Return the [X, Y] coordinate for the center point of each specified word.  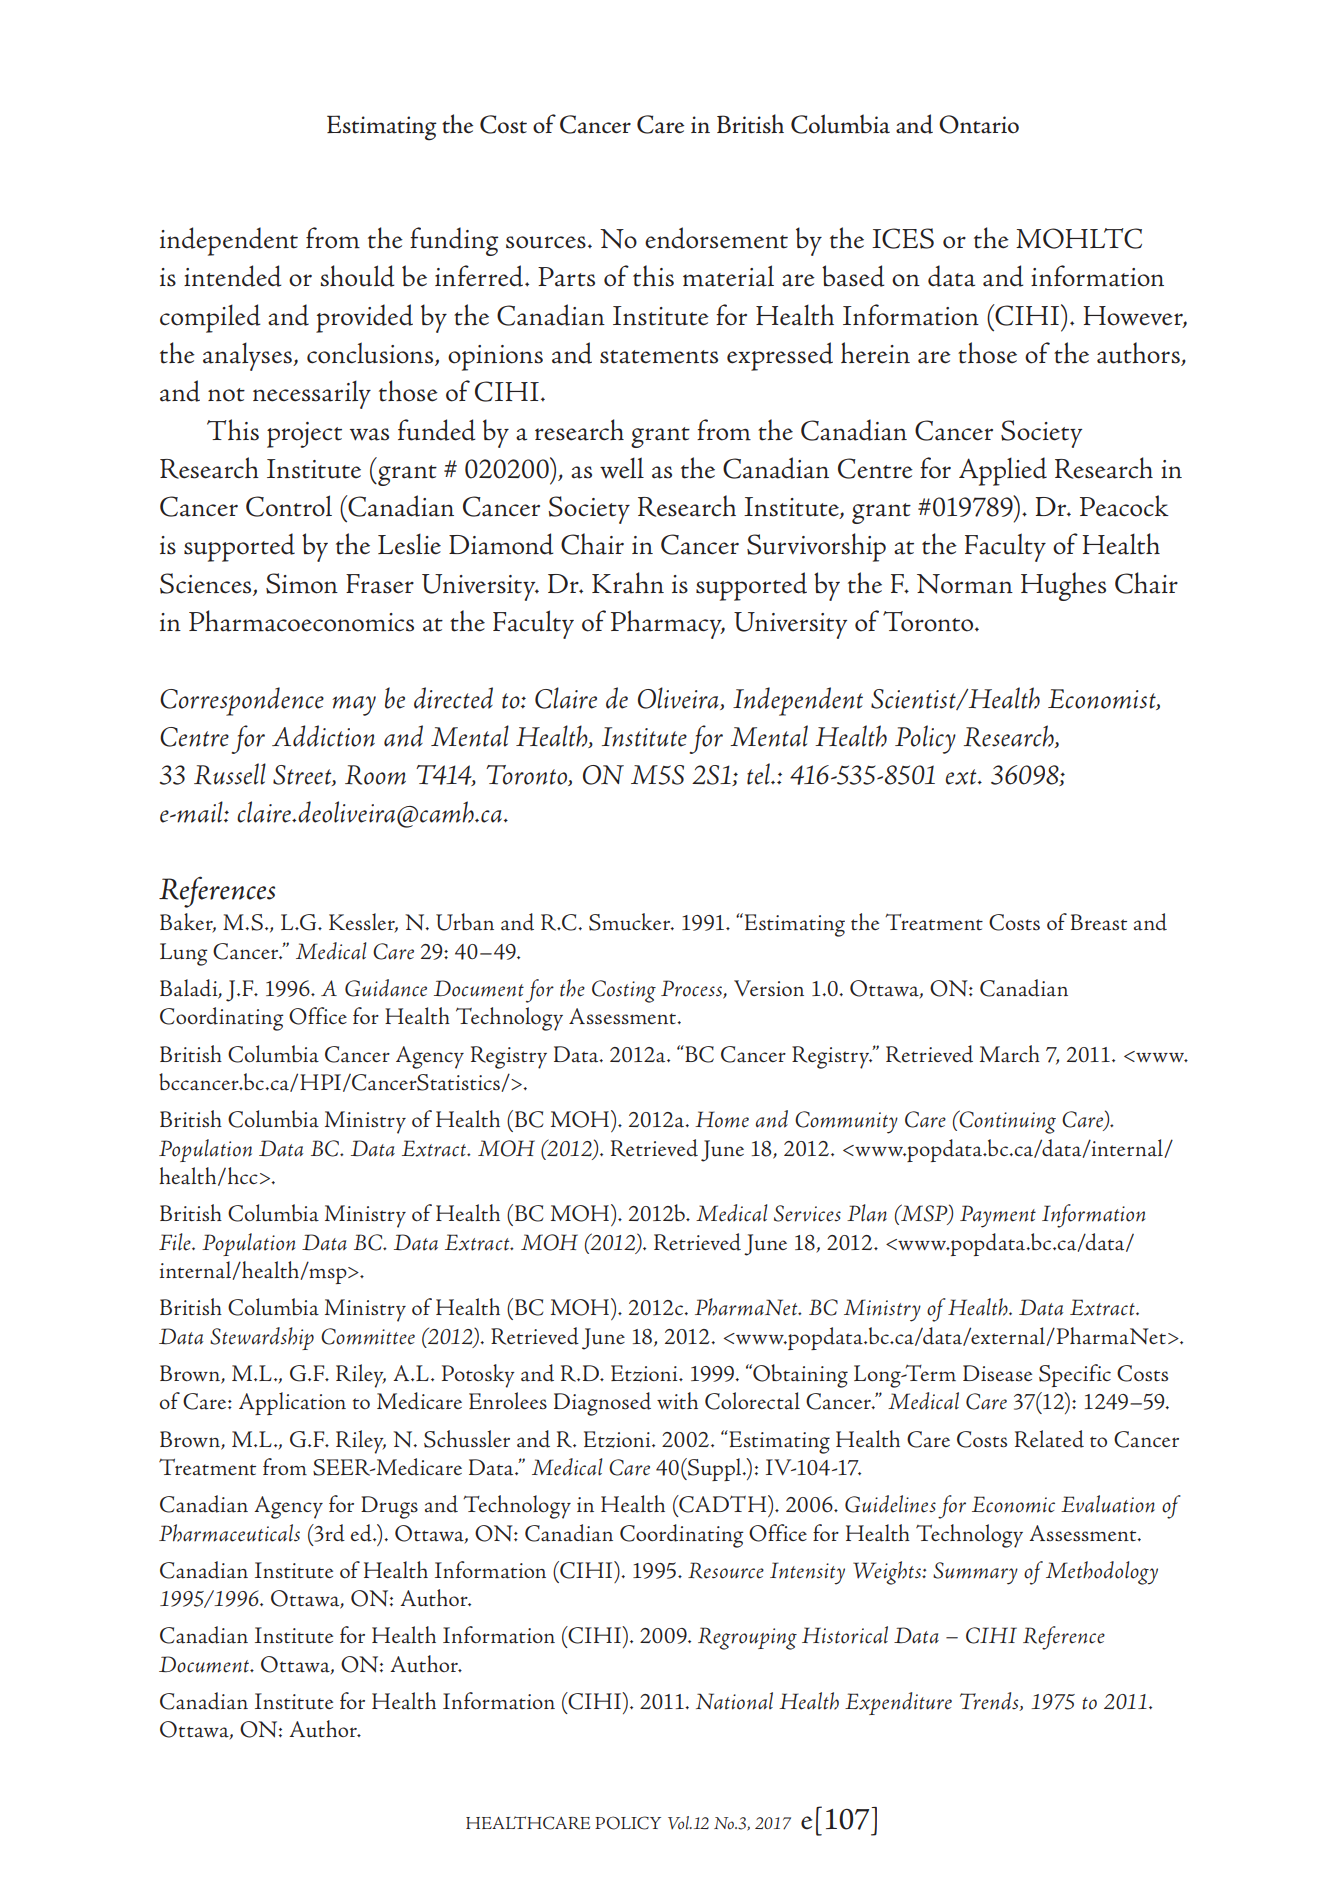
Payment [998, 1216]
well [622, 468]
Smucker [631, 922]
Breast [1099, 922]
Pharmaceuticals [229, 1533]
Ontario [979, 124]
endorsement [716, 238]
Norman [965, 584]
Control [289, 506]
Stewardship [262, 1338]
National [734, 1701]
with [677, 1401]
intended [233, 276]
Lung [184, 954]
